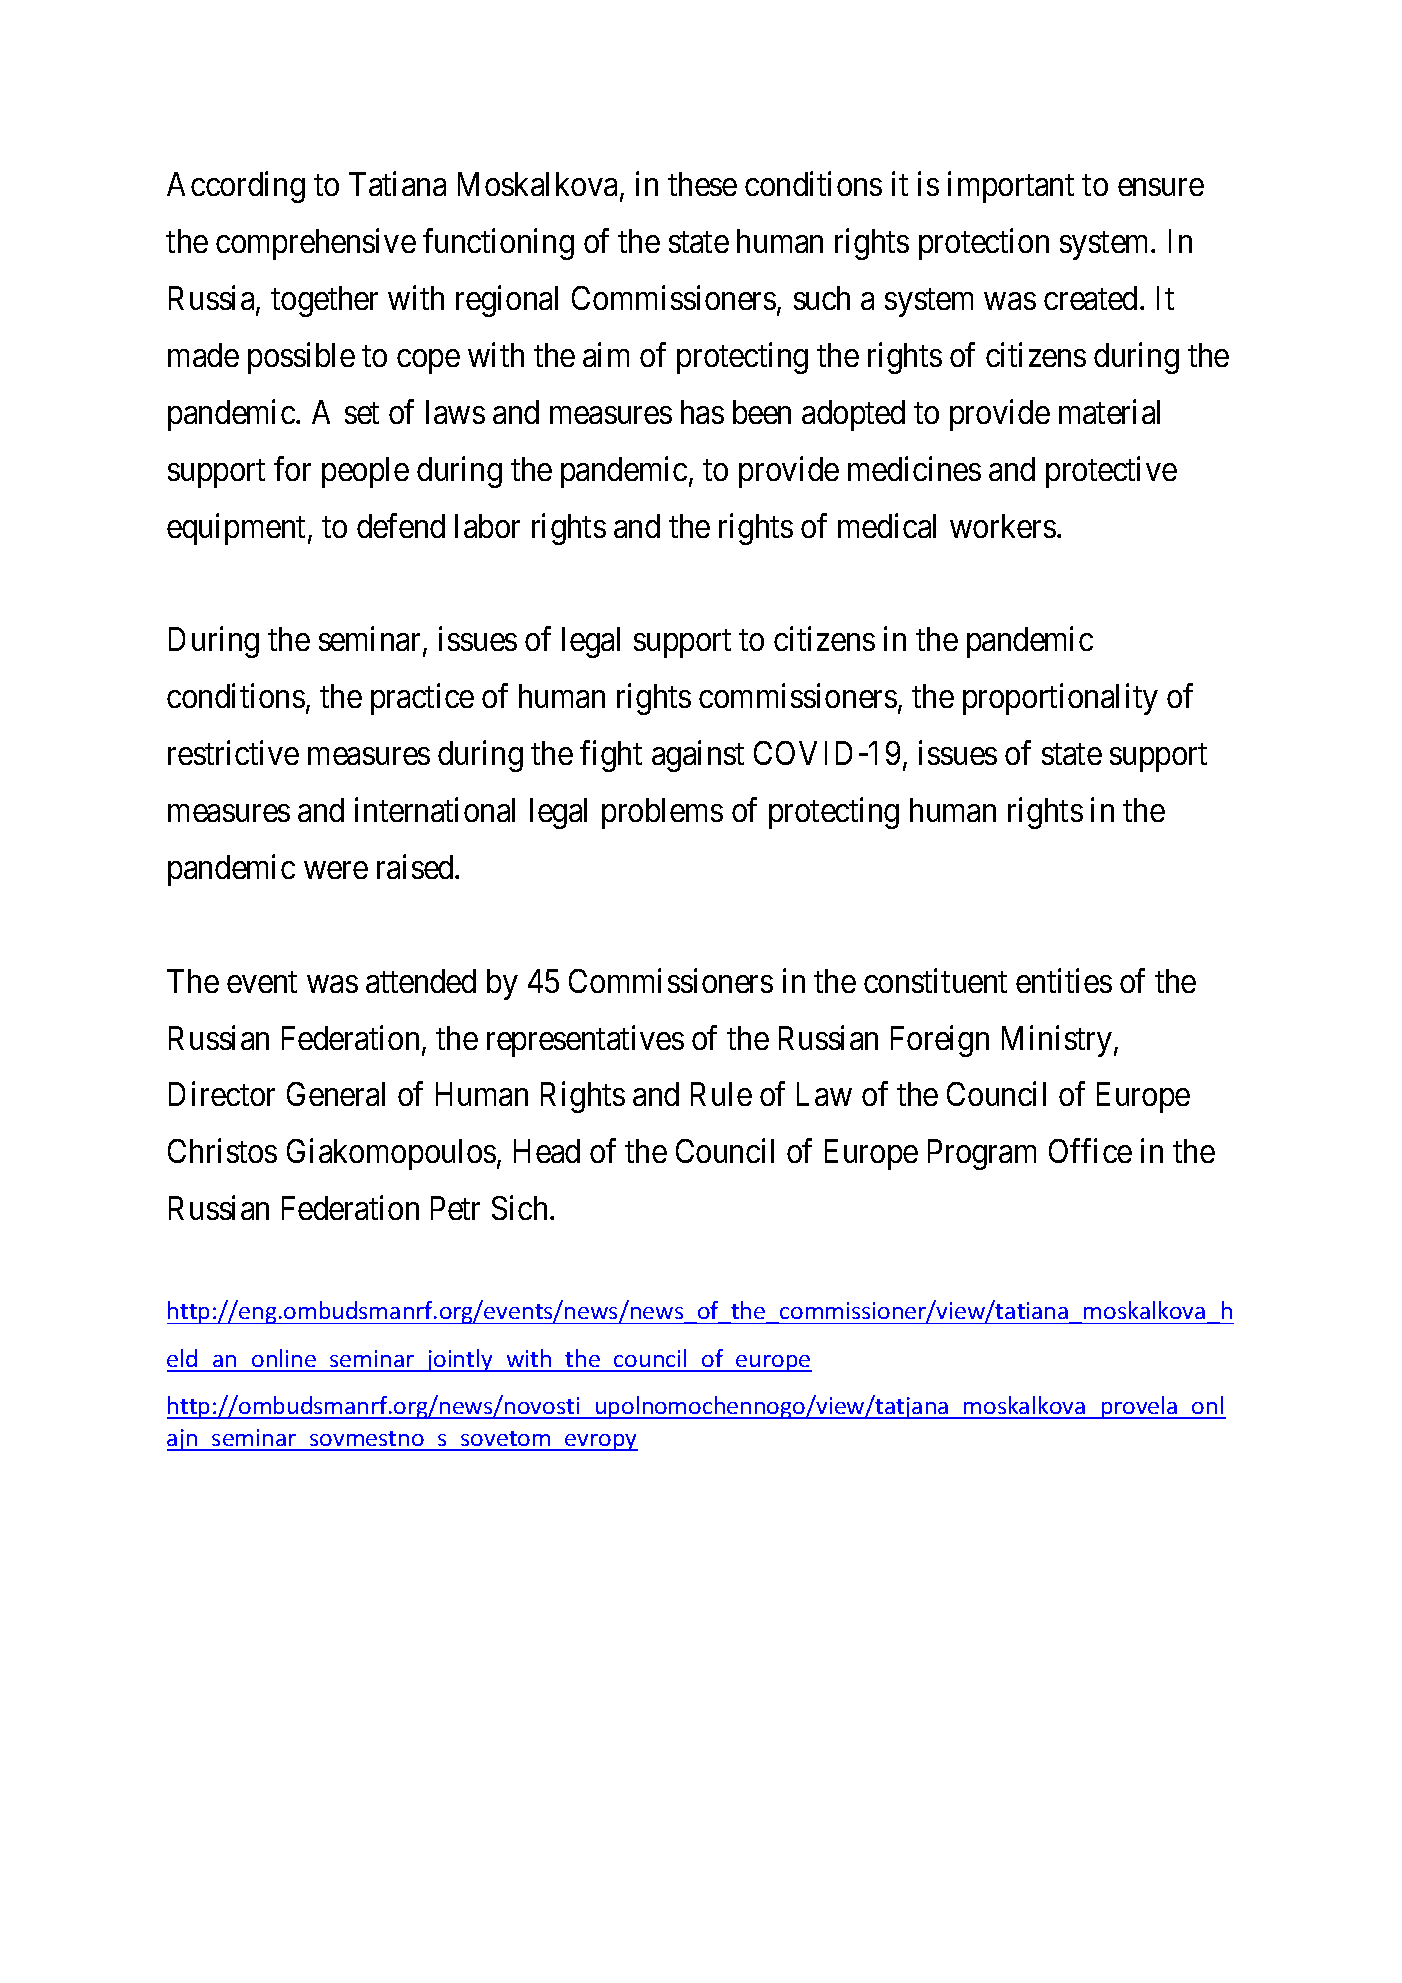  Describe the element at coordinates (1011, 187) in the screenshot. I see `important` at that location.
